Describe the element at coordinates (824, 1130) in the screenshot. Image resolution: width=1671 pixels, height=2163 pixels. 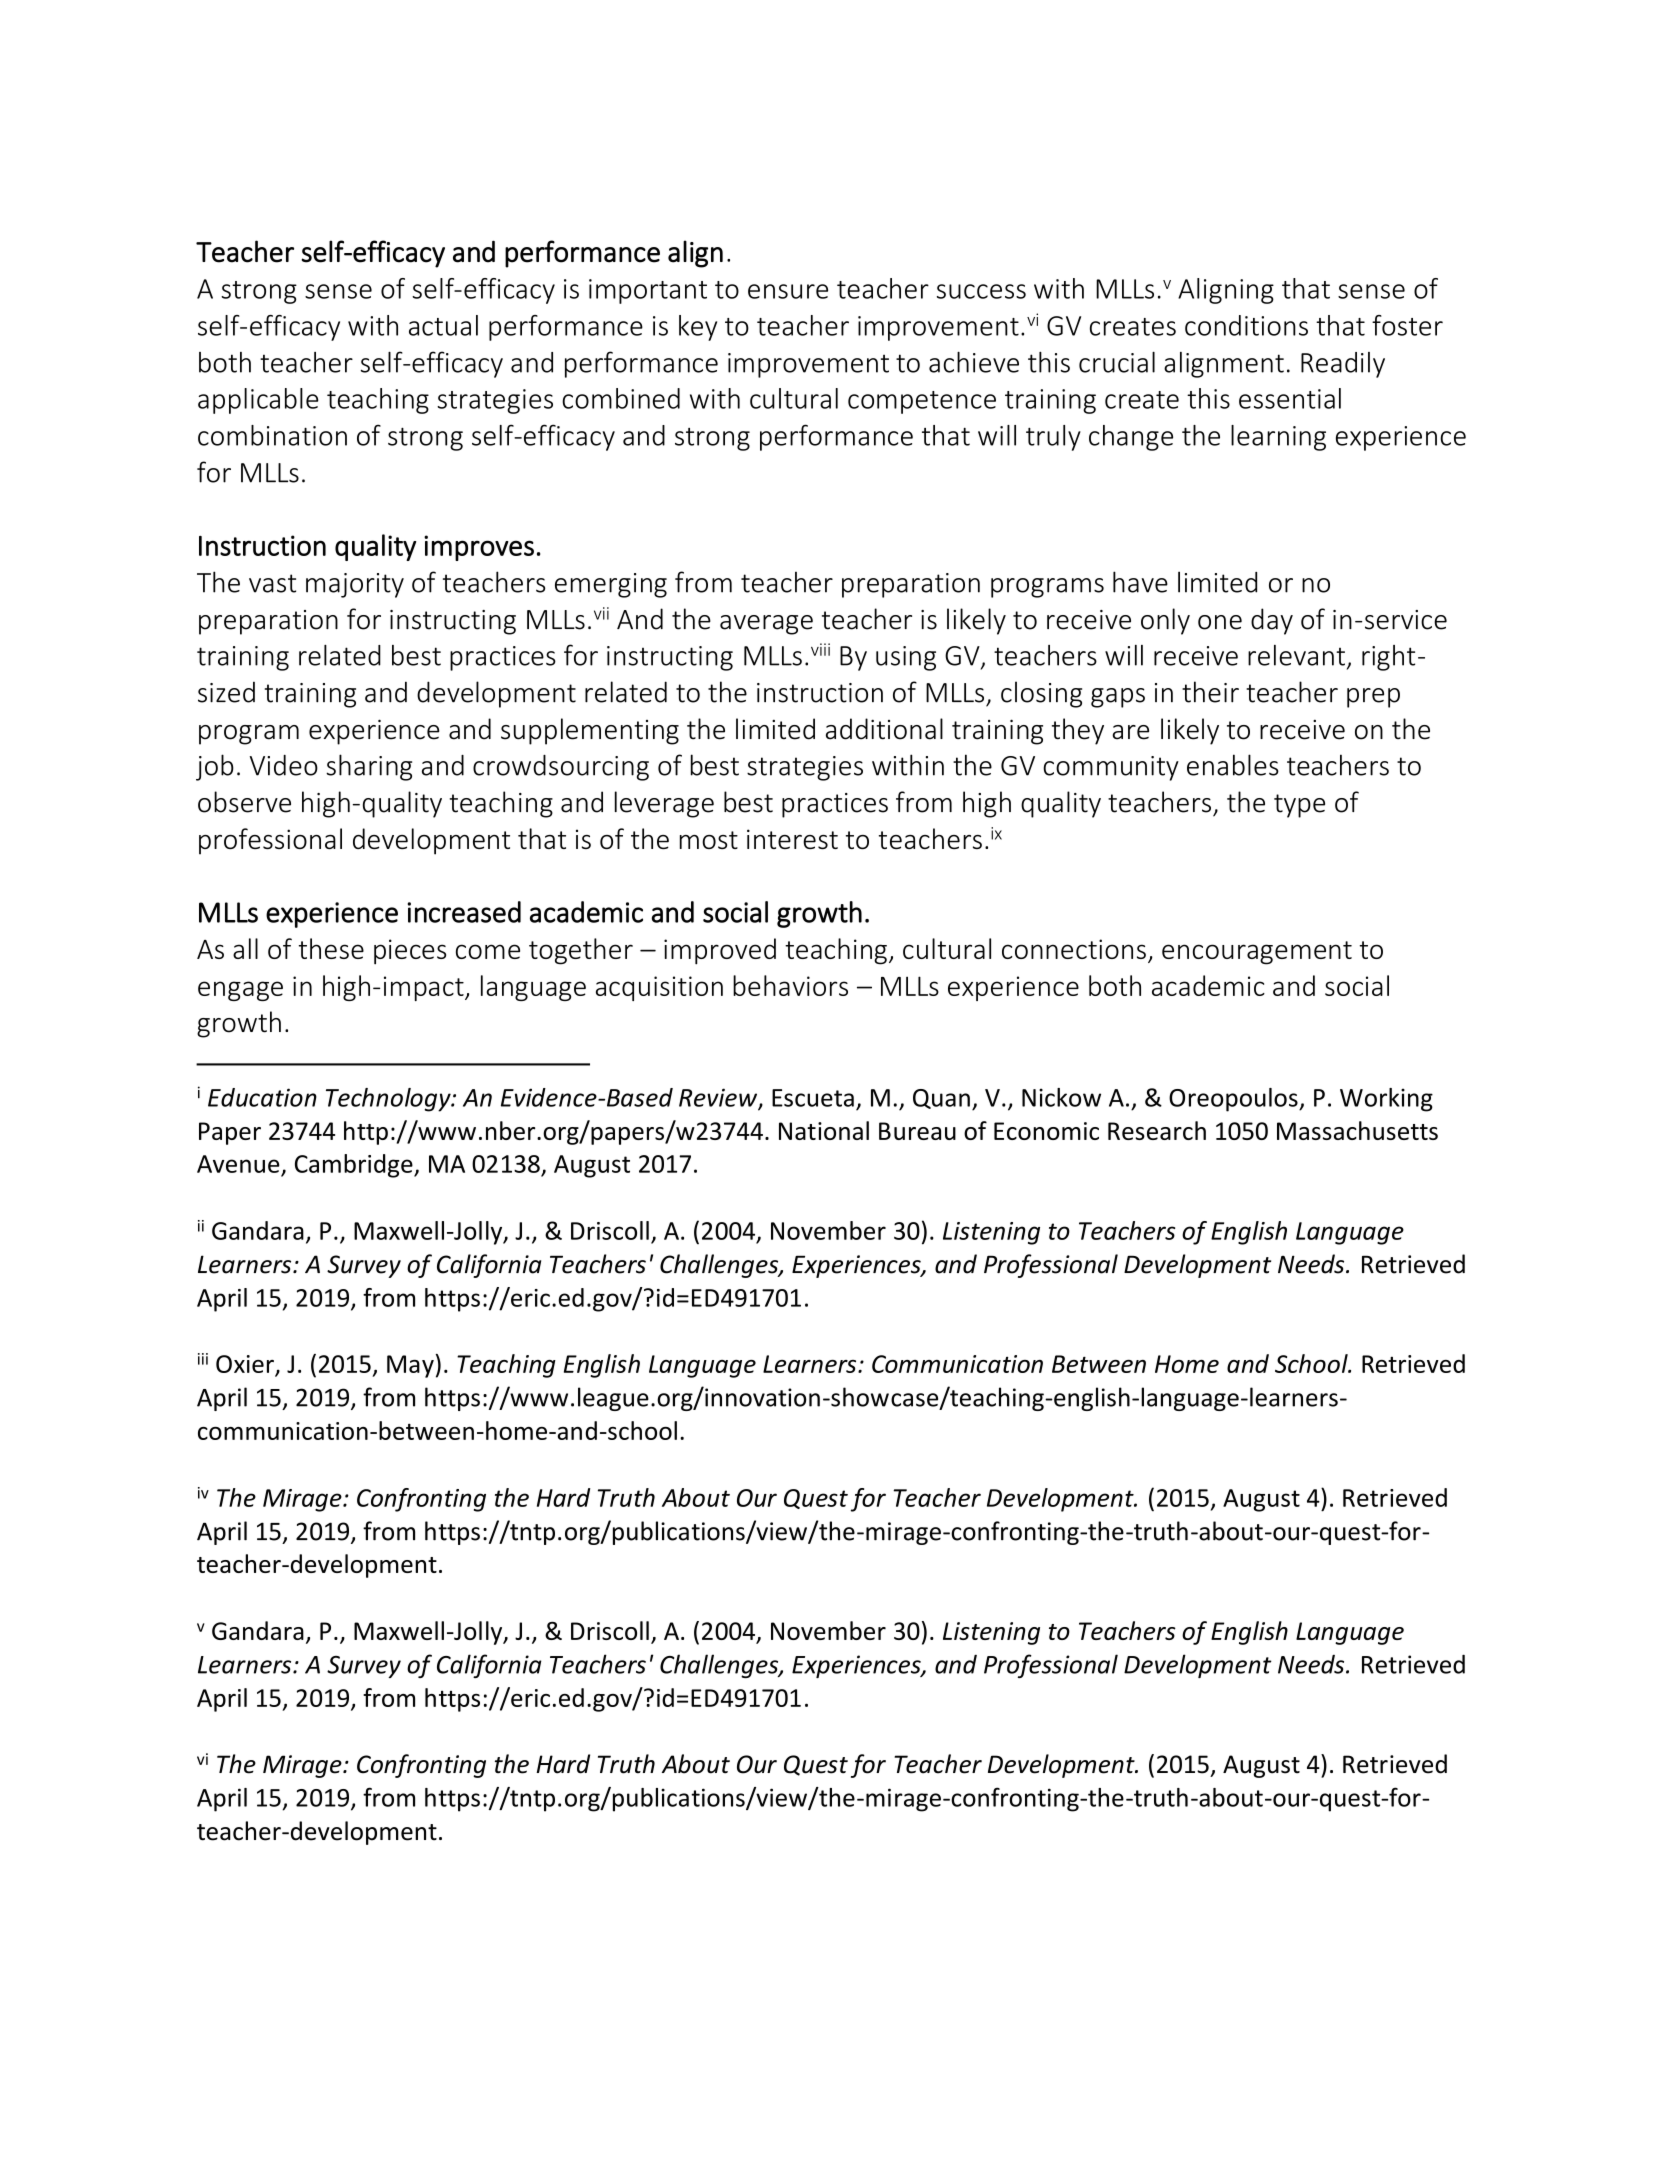
I see `National` at that location.
